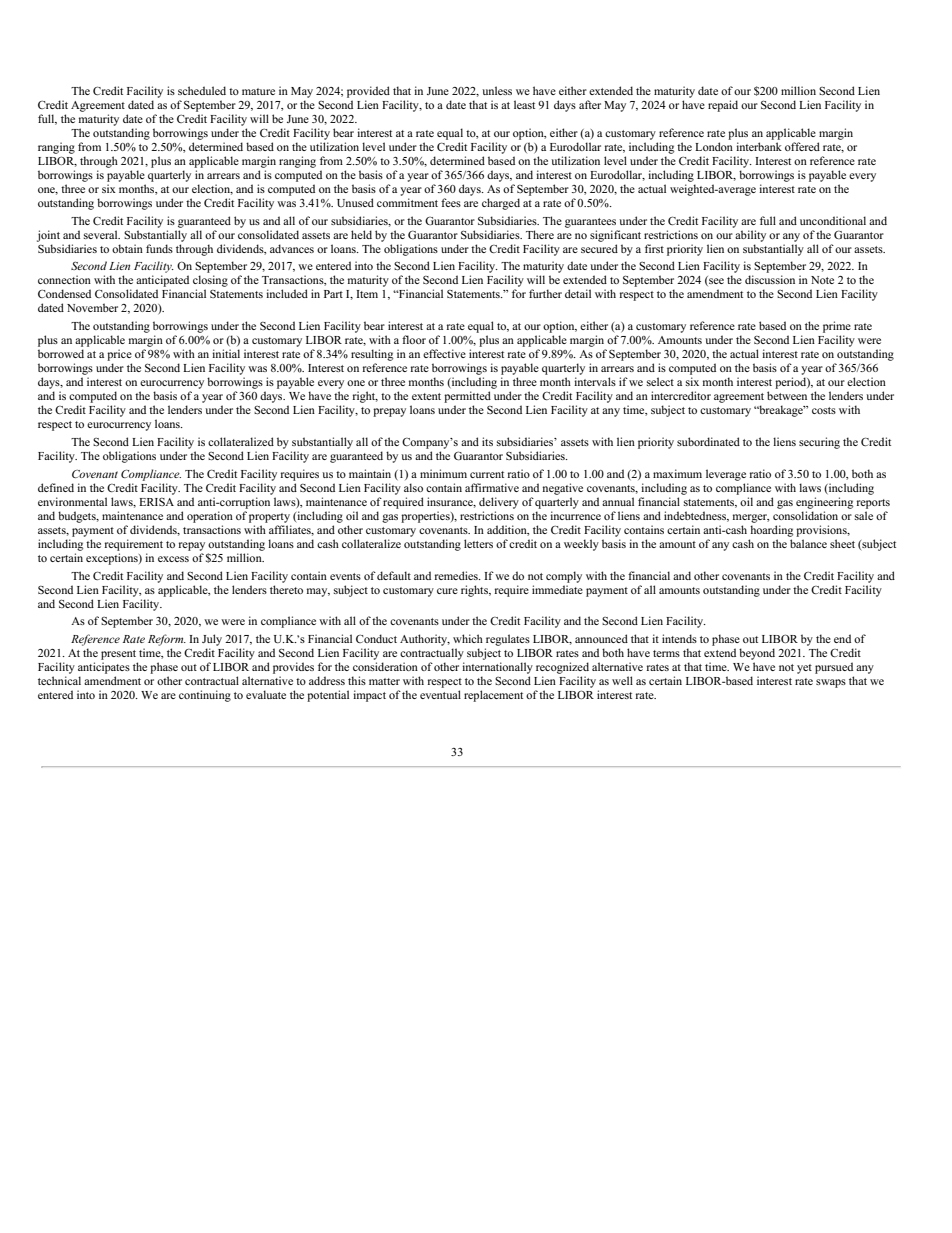  I want to click on unless, so click(497, 90).
